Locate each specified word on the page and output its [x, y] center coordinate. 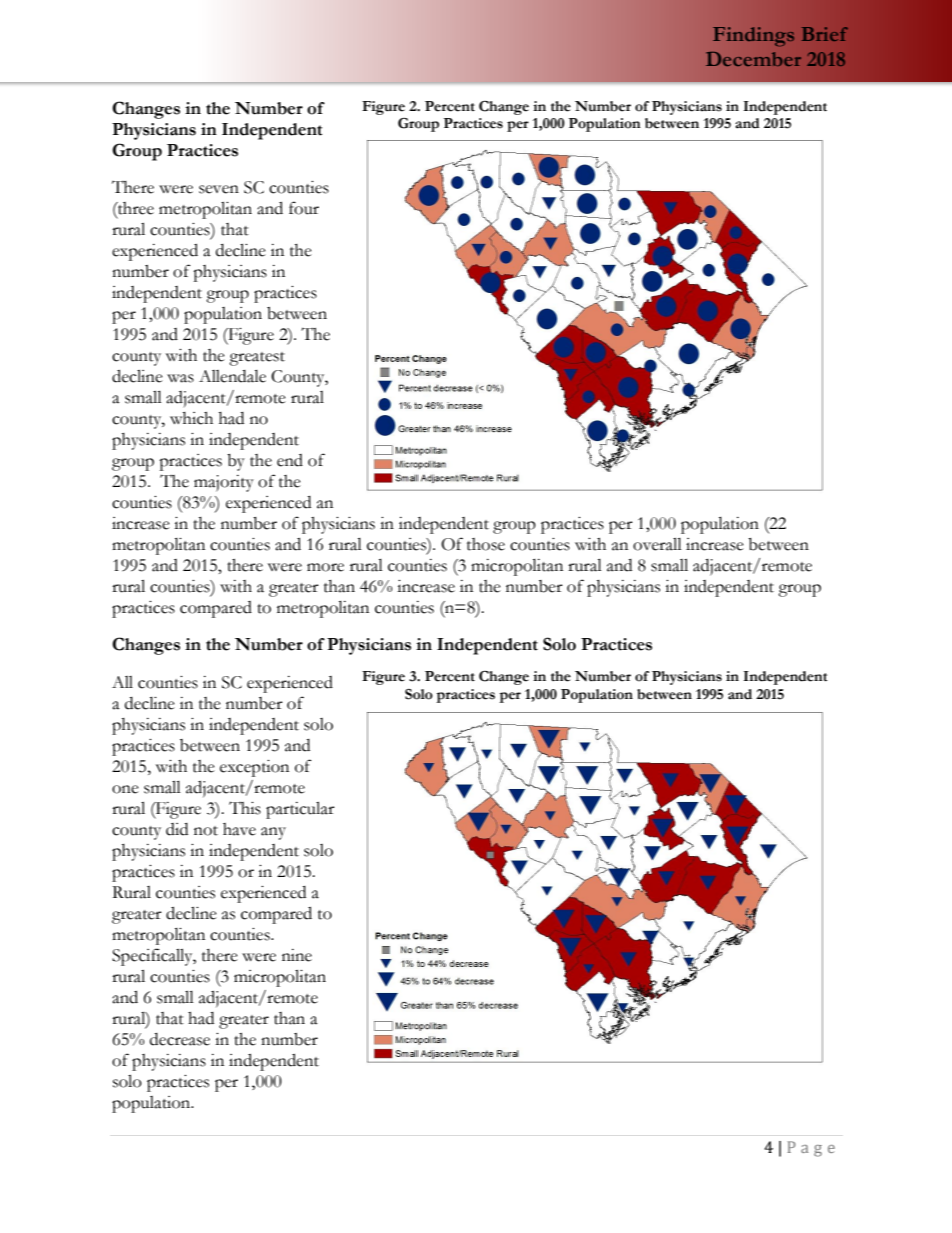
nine [297, 955]
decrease [180, 1039]
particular [300, 810]
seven [219, 189]
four [304, 208]
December [753, 59]
